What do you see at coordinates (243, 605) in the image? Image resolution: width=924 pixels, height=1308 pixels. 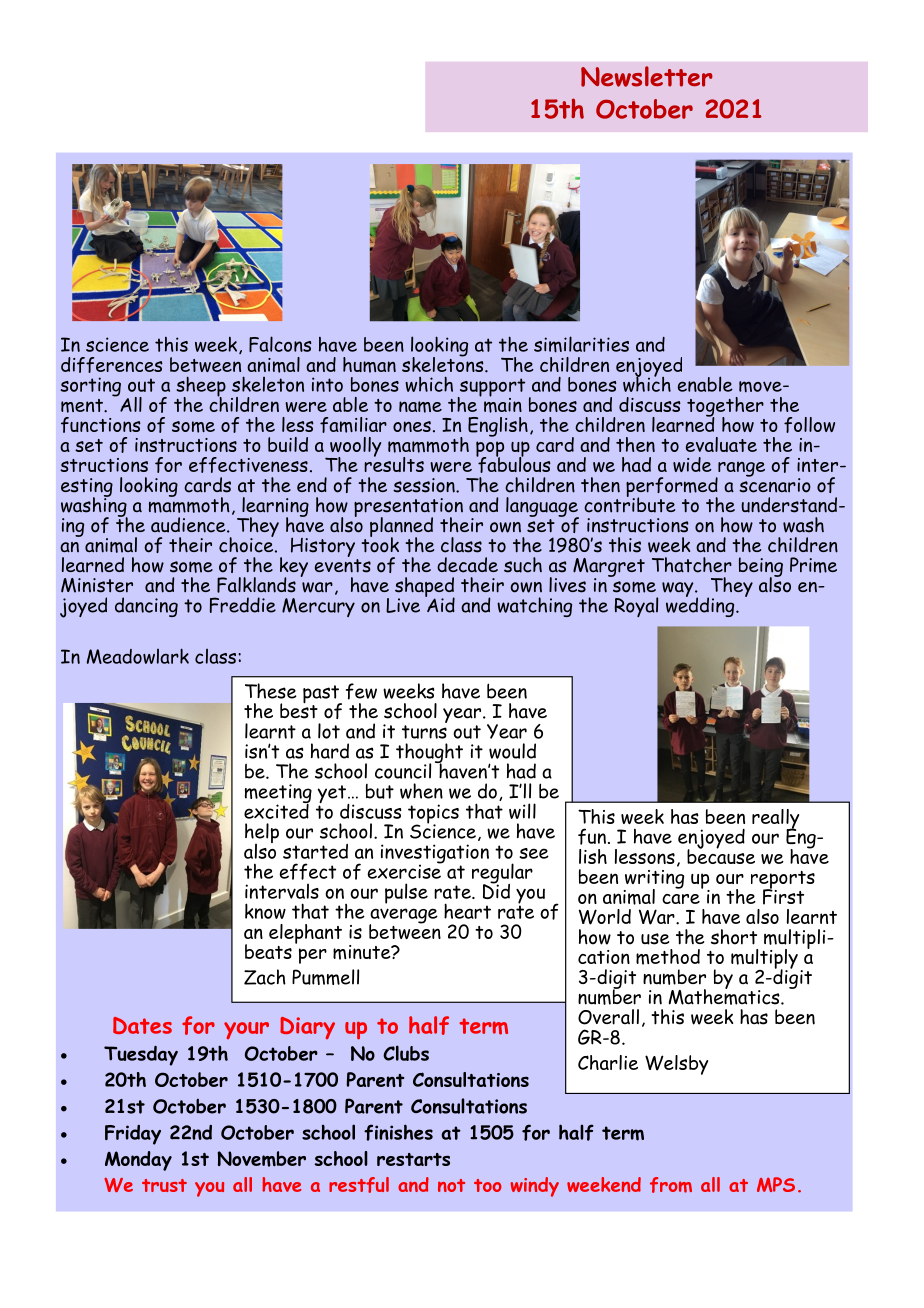 I see `Freddie` at bounding box center [243, 605].
